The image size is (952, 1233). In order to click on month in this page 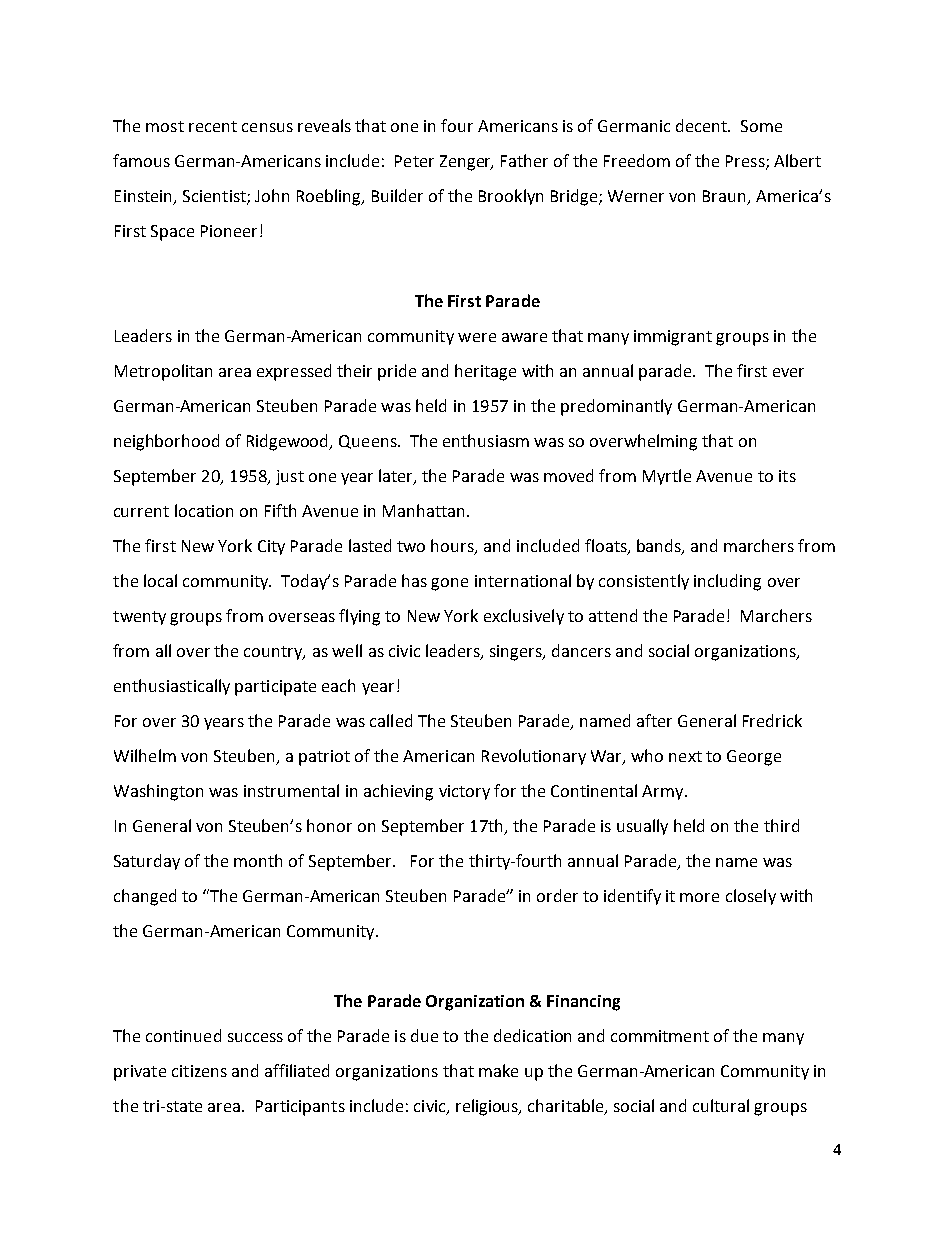, I will do `click(258, 860)`.
